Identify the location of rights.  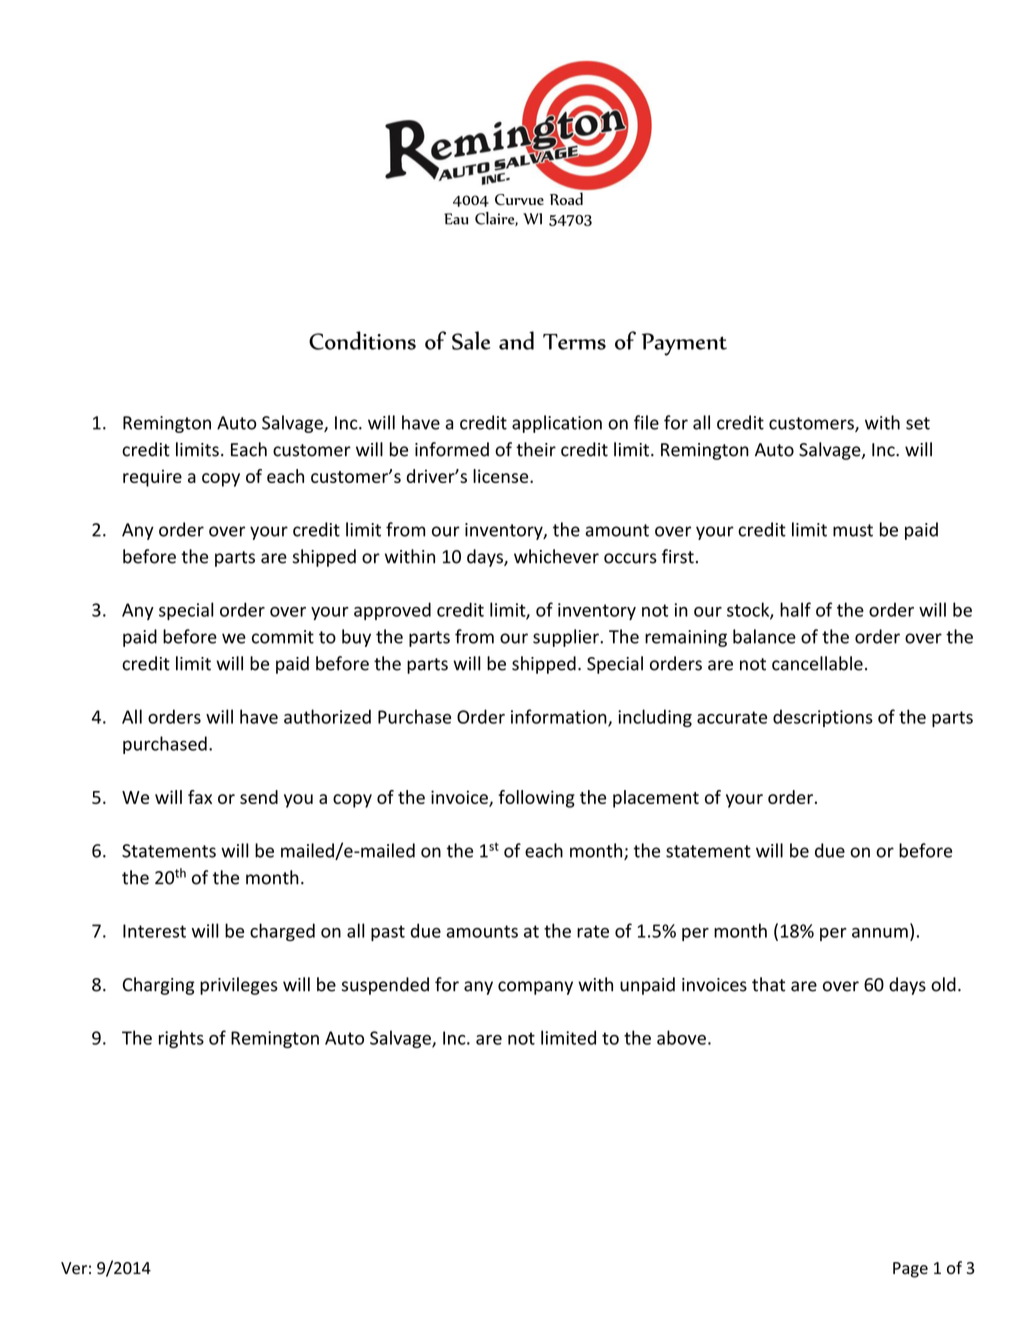
(181, 1039).
